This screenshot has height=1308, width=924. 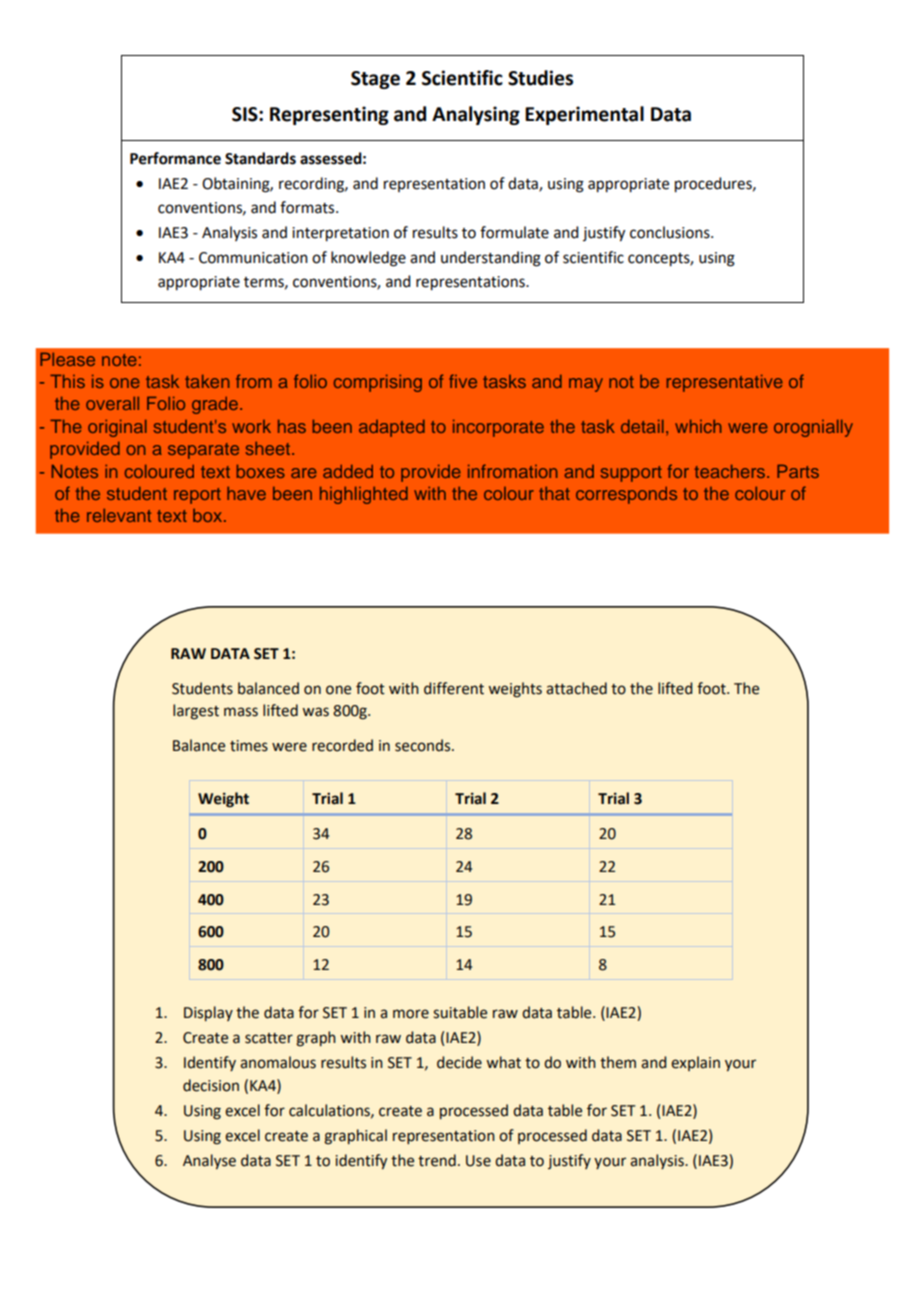 What do you see at coordinates (476, 115) in the screenshot?
I see `Analysing` at bounding box center [476, 115].
